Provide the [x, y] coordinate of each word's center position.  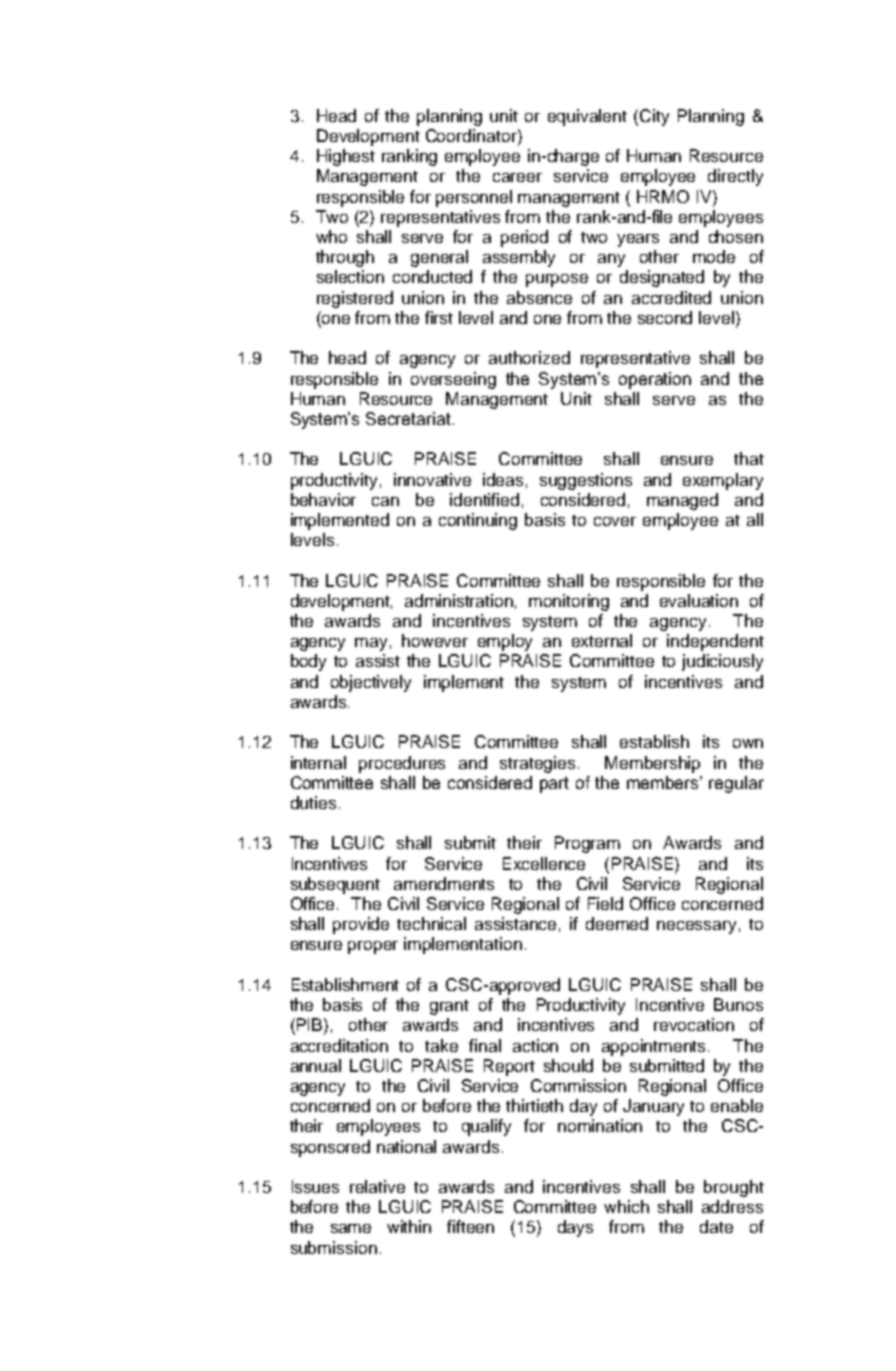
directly [735, 177]
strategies [537, 764]
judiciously [722, 662]
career [517, 177]
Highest [346, 157]
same [351, 1228]
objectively [371, 683]
